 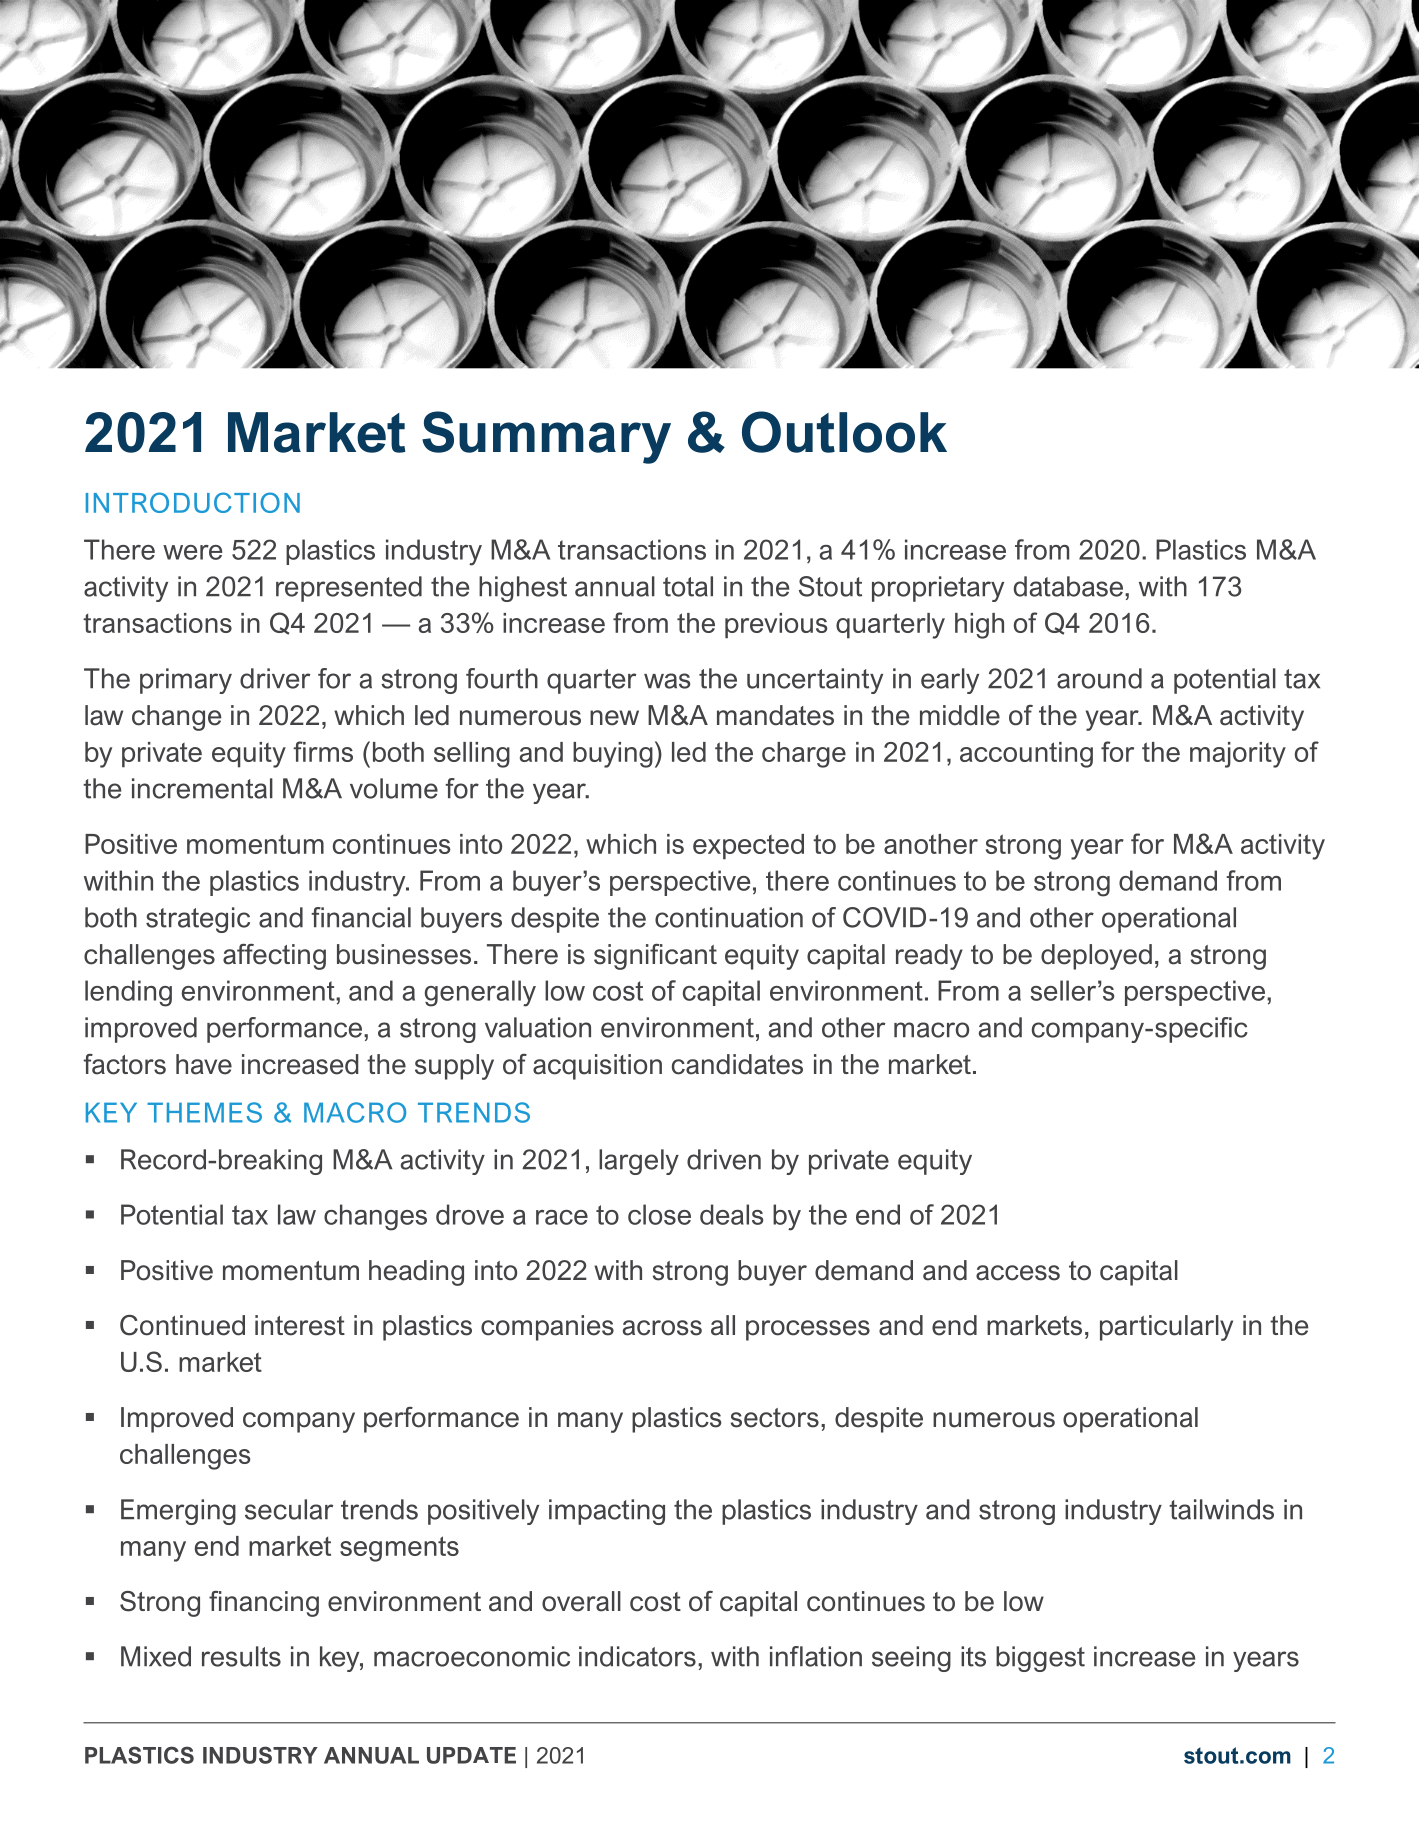 What do you see at coordinates (1070, 586) in the document?
I see `database` at bounding box center [1070, 586].
